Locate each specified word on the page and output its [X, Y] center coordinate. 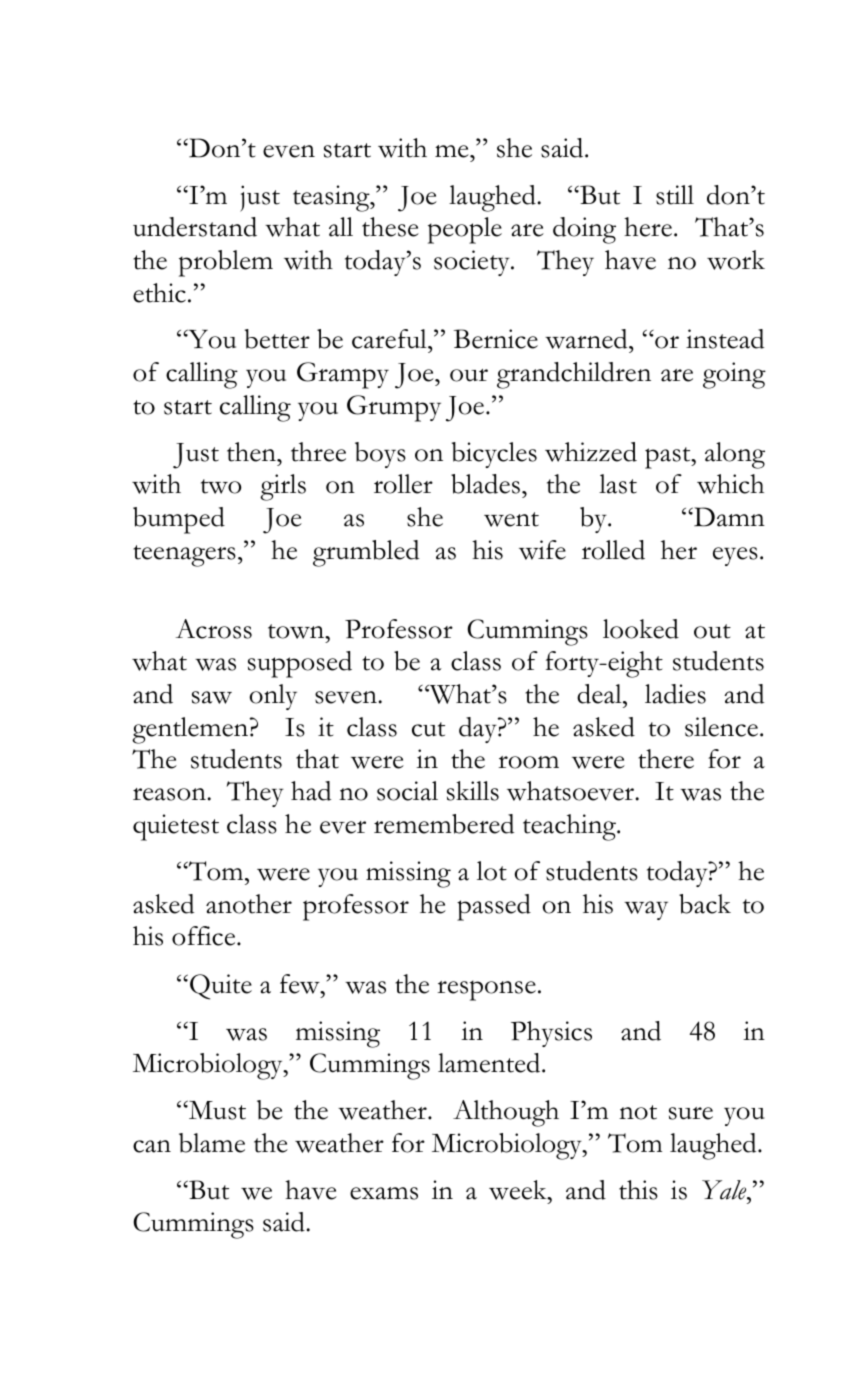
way [646, 910]
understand [195, 227]
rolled [613, 550]
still [675, 195]
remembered [444, 824]
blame [212, 1143]
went [511, 519]
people [465, 230]
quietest [176, 827]
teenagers [184, 556]
